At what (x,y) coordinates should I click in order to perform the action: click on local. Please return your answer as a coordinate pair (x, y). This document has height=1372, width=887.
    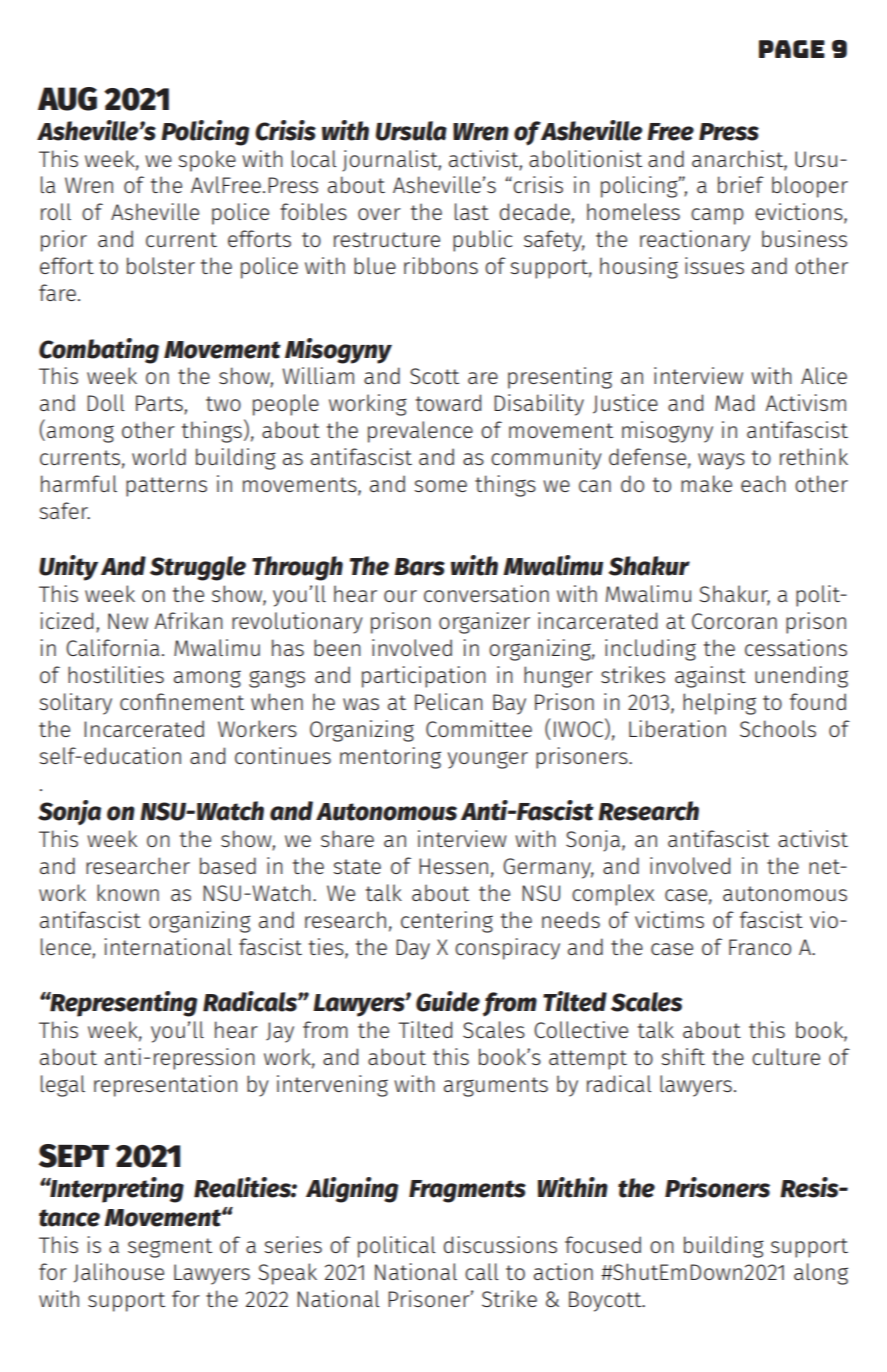
    Looking at the image, I should click on (314, 158).
